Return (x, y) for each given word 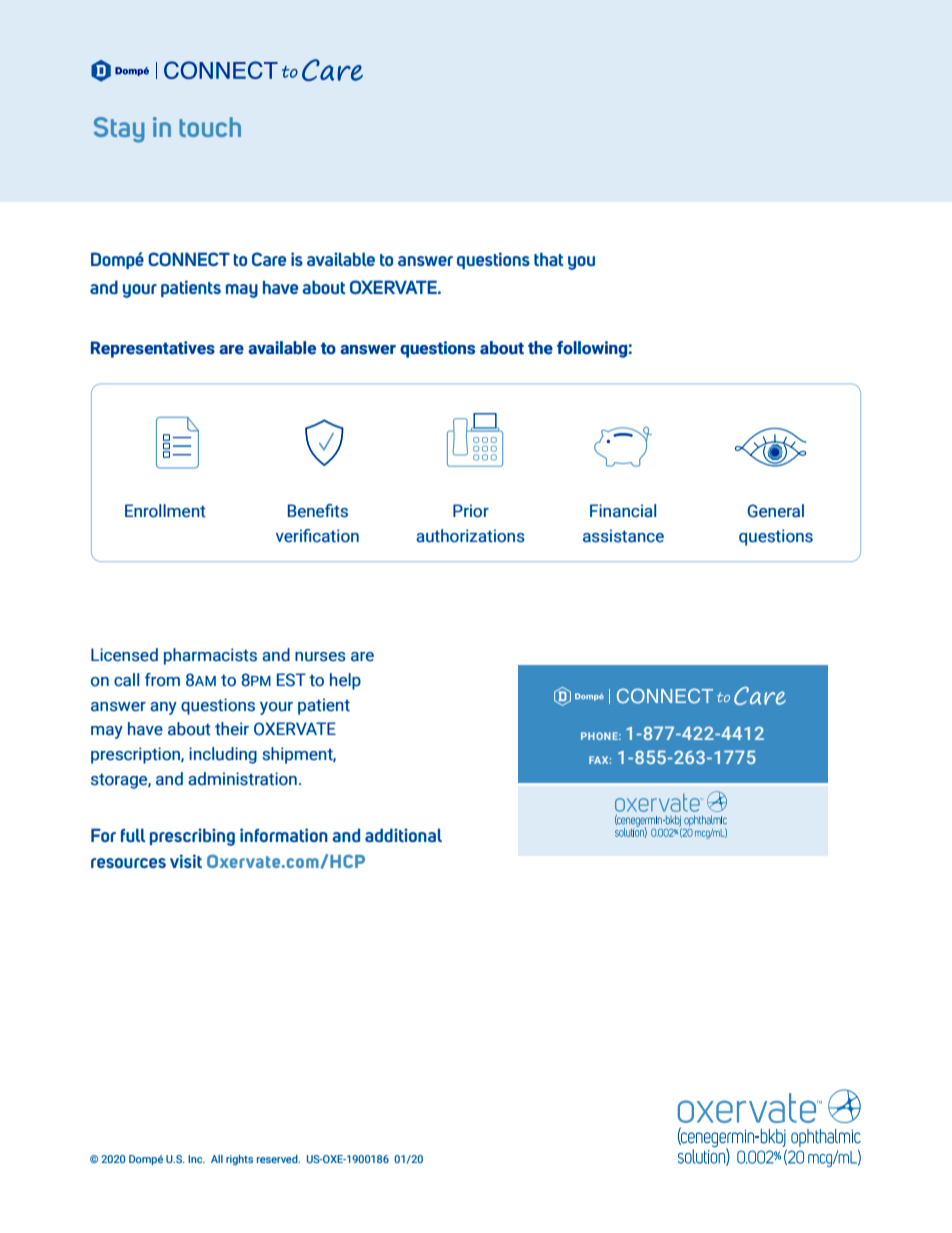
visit (186, 861)
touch (210, 127)
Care (269, 259)
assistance (623, 536)
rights (239, 1160)
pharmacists (210, 656)
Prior (471, 511)
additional (403, 835)
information (284, 835)
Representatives (153, 349)
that (548, 259)
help (345, 681)
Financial (623, 511)
